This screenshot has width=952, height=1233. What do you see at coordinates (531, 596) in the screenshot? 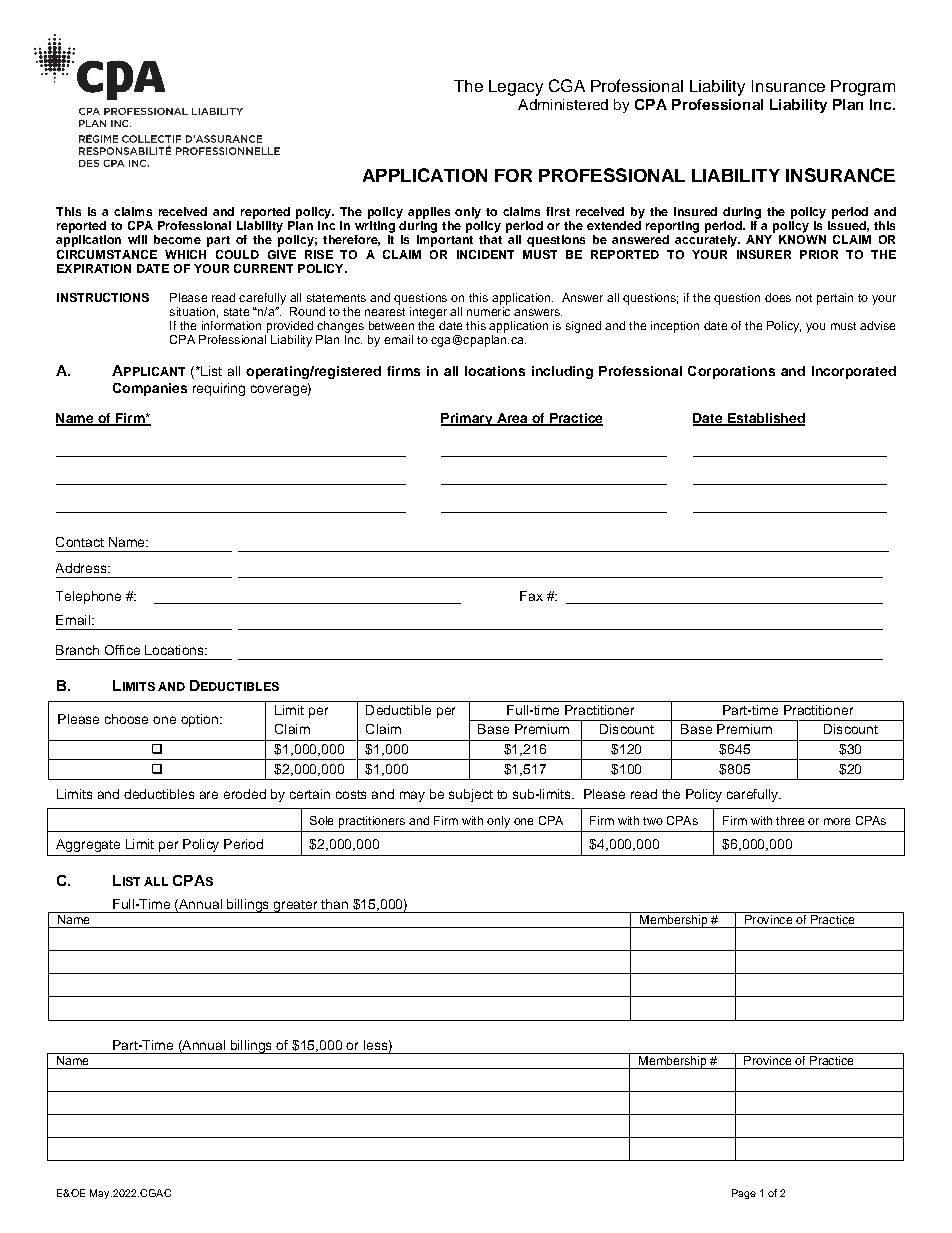
I see `Fax` at bounding box center [531, 596].
